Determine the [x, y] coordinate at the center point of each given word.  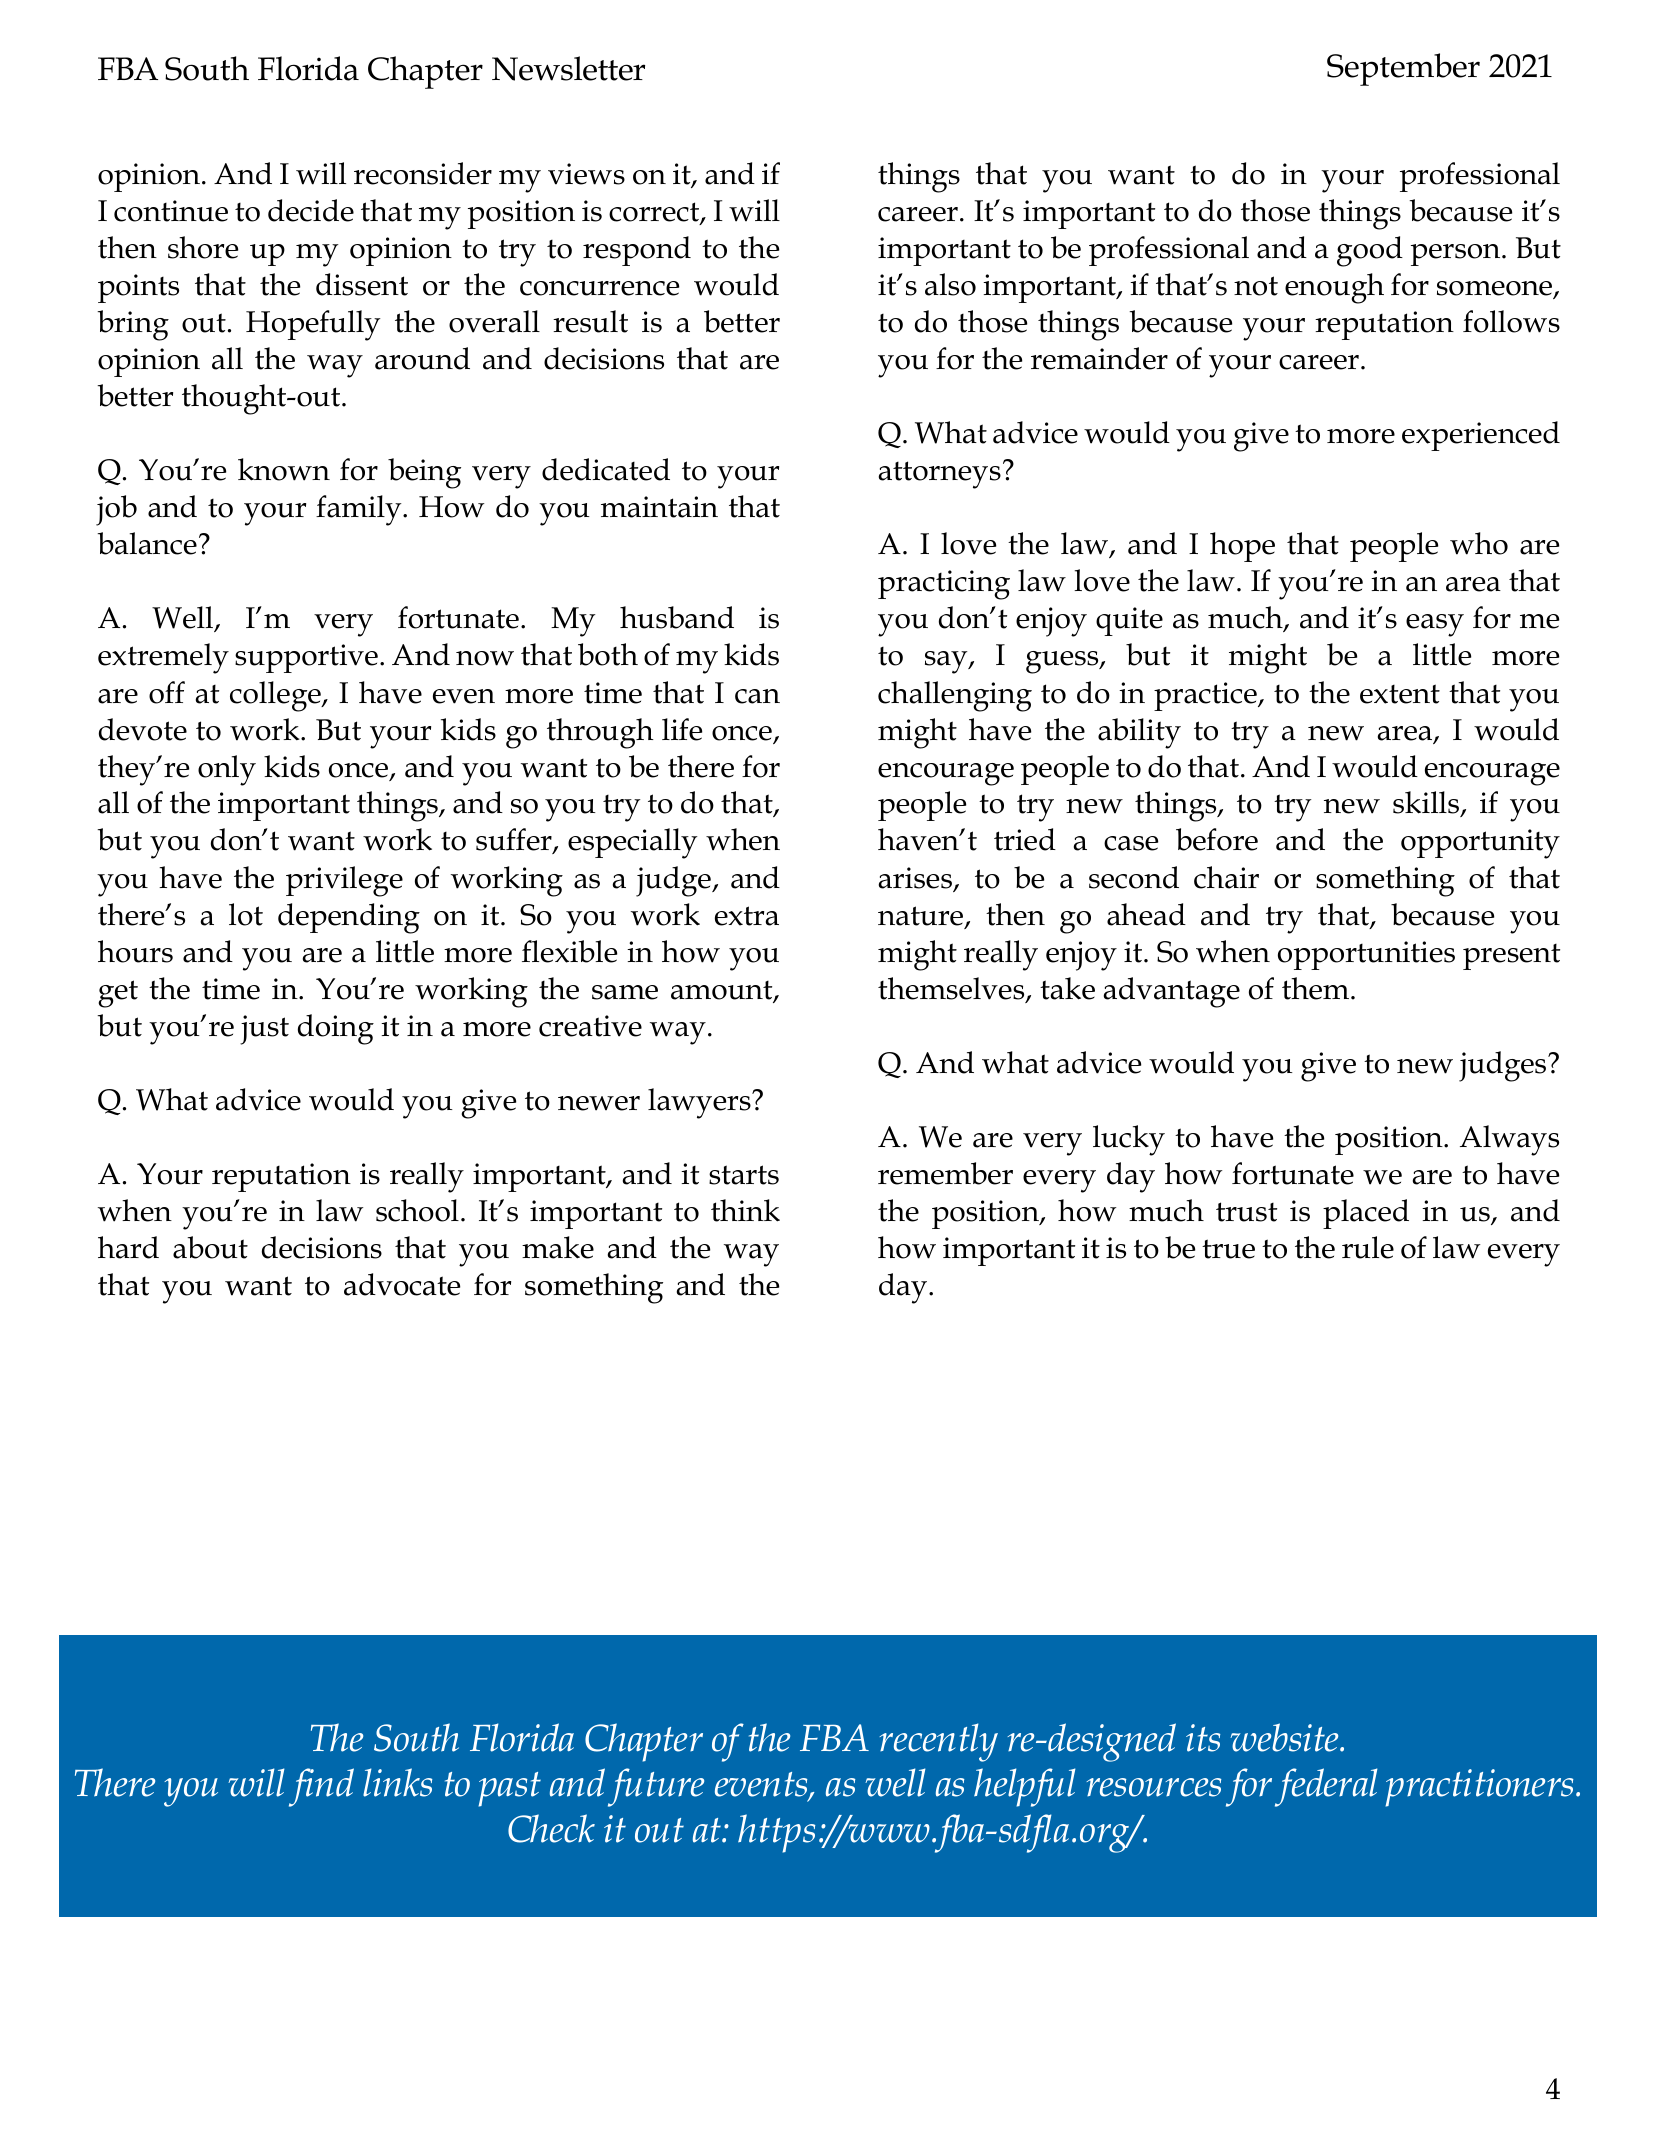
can [757, 696]
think [745, 1210]
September [1403, 69]
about [210, 1247]
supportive [306, 658]
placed [1366, 1214]
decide [311, 210]
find [321, 1787]
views [586, 174]
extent [1400, 694]
